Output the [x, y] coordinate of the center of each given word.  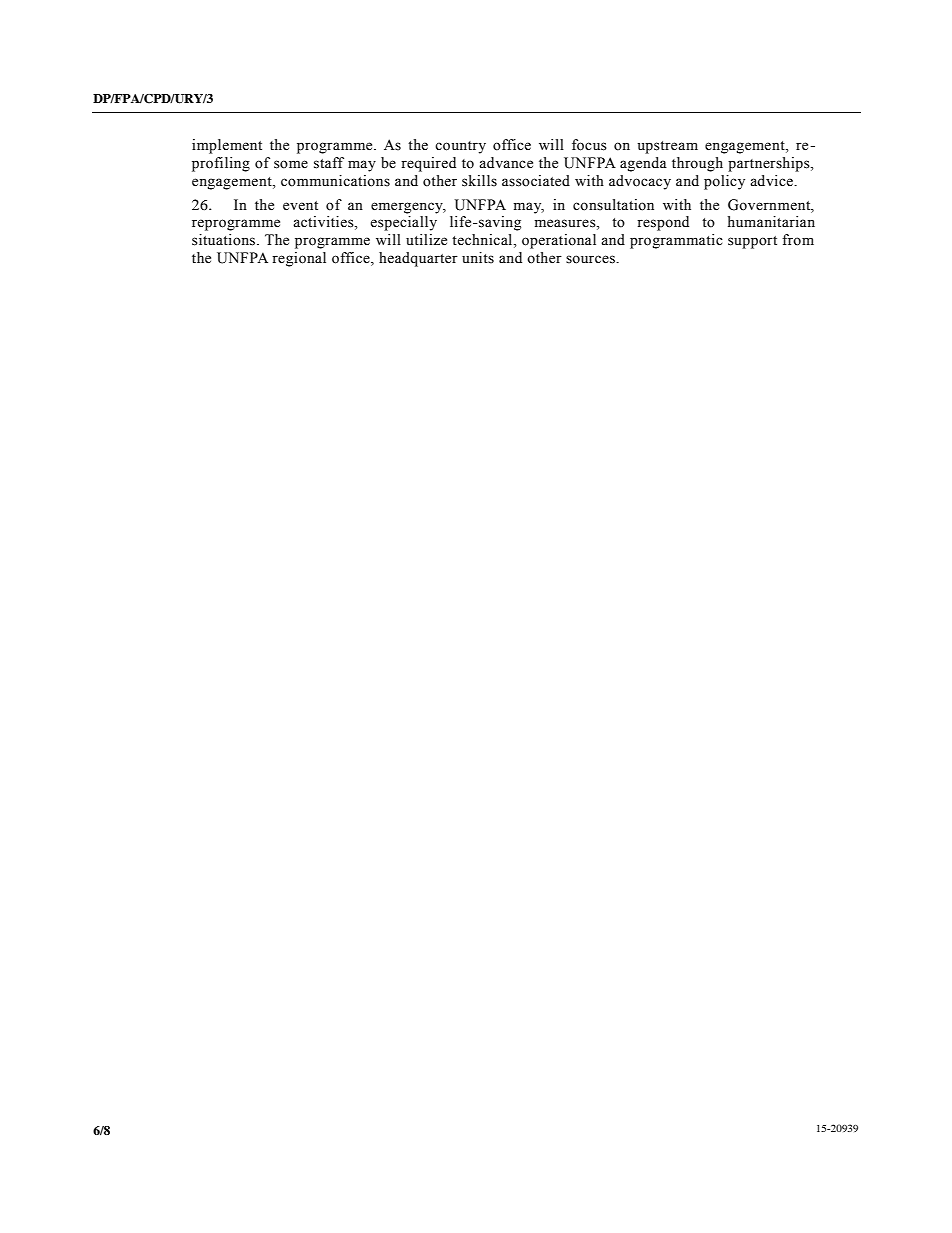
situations [225, 240]
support [752, 242]
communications [335, 181]
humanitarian [771, 222]
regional [299, 259]
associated [536, 181]
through [697, 164]
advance [506, 163]
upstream [668, 147]
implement [227, 146]
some [291, 164]
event [300, 206]
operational [559, 241]
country [460, 147]
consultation [613, 205]
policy [724, 182]
